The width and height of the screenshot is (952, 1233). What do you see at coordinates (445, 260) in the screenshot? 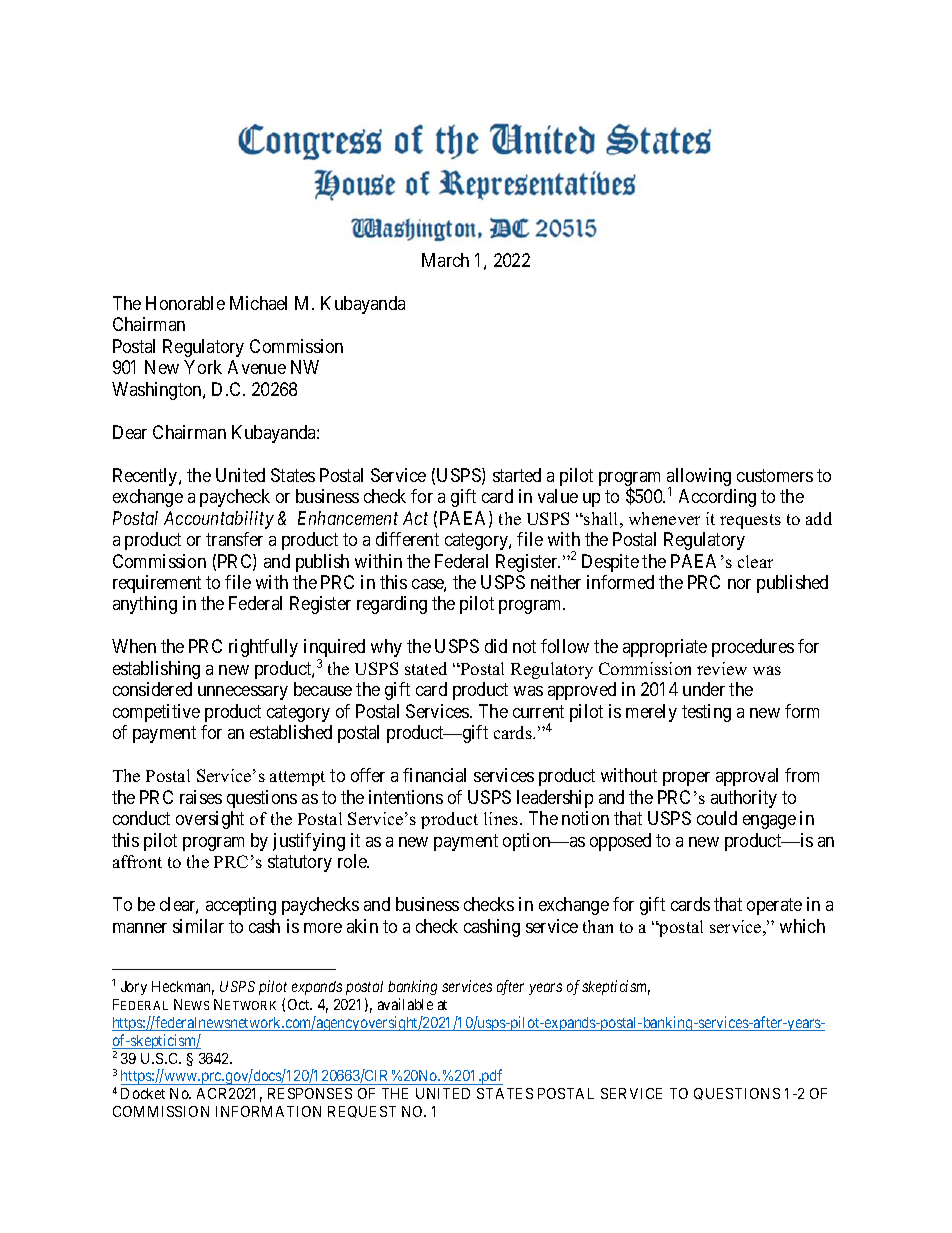
I see `March` at bounding box center [445, 260].
